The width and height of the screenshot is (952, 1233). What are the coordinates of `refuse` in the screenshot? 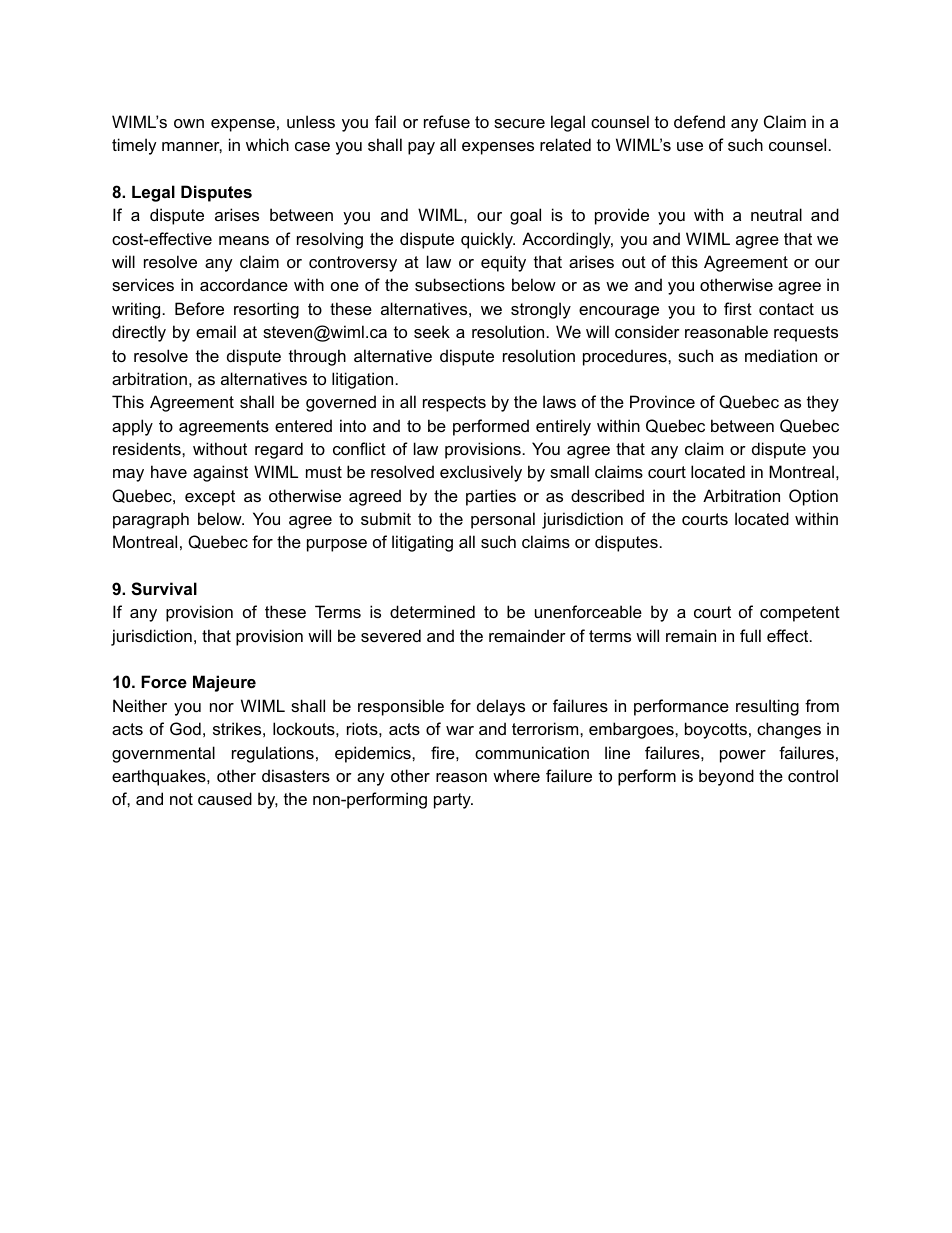 It's located at (447, 121).
